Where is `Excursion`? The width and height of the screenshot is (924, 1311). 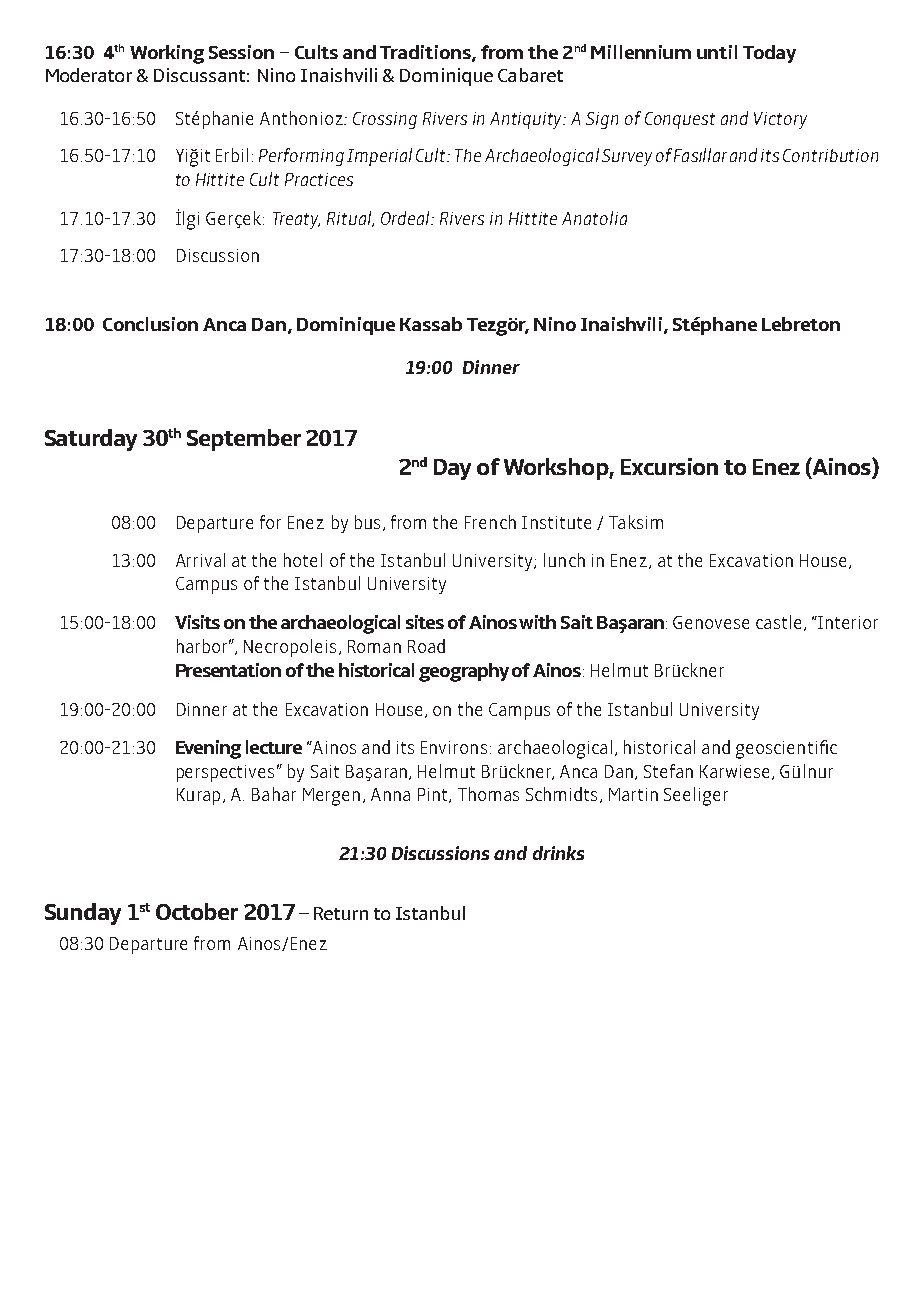
Excursion is located at coordinates (669, 466).
